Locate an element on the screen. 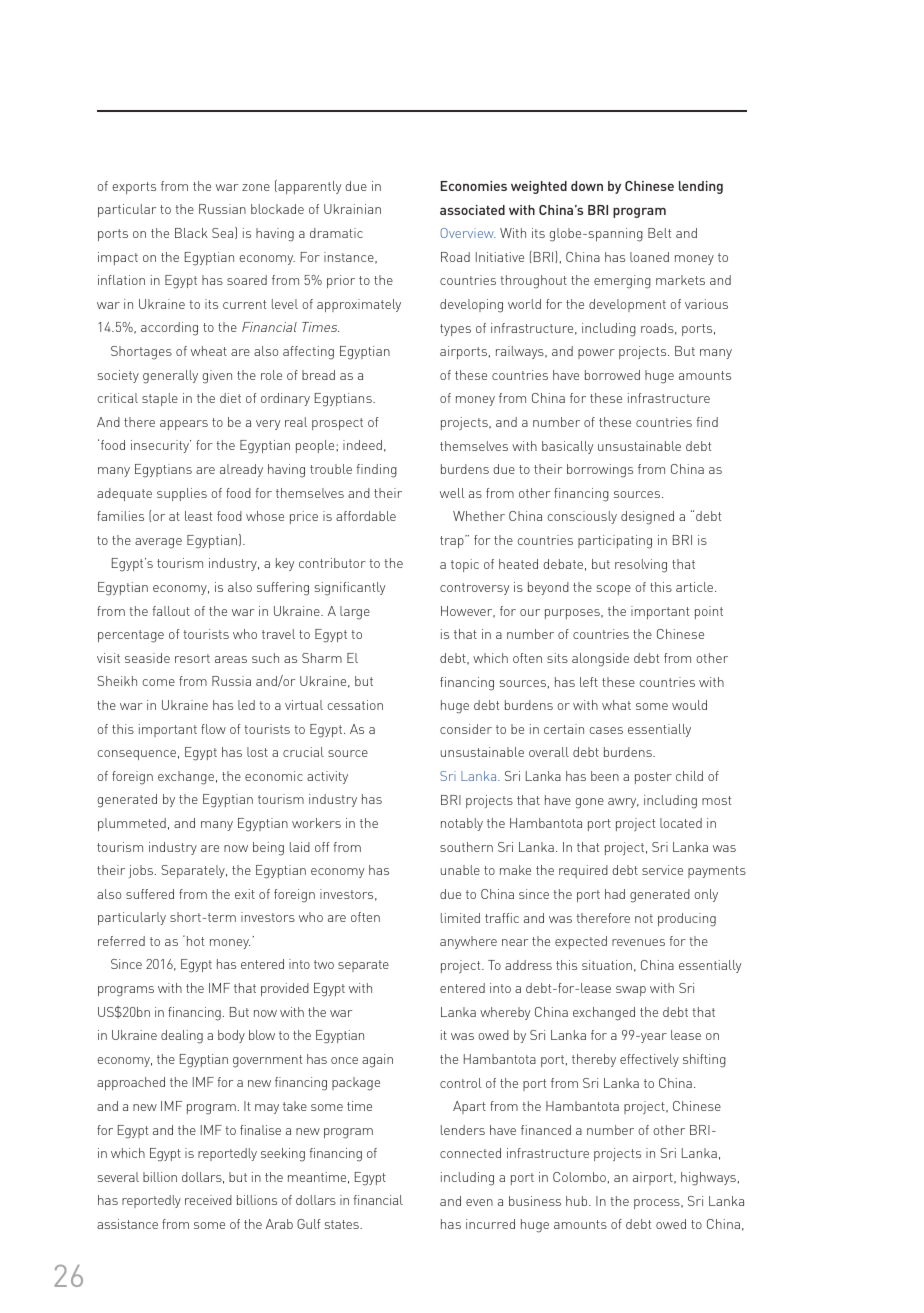 The height and width of the screenshot is (1313, 924). what is located at coordinates (616, 705).
